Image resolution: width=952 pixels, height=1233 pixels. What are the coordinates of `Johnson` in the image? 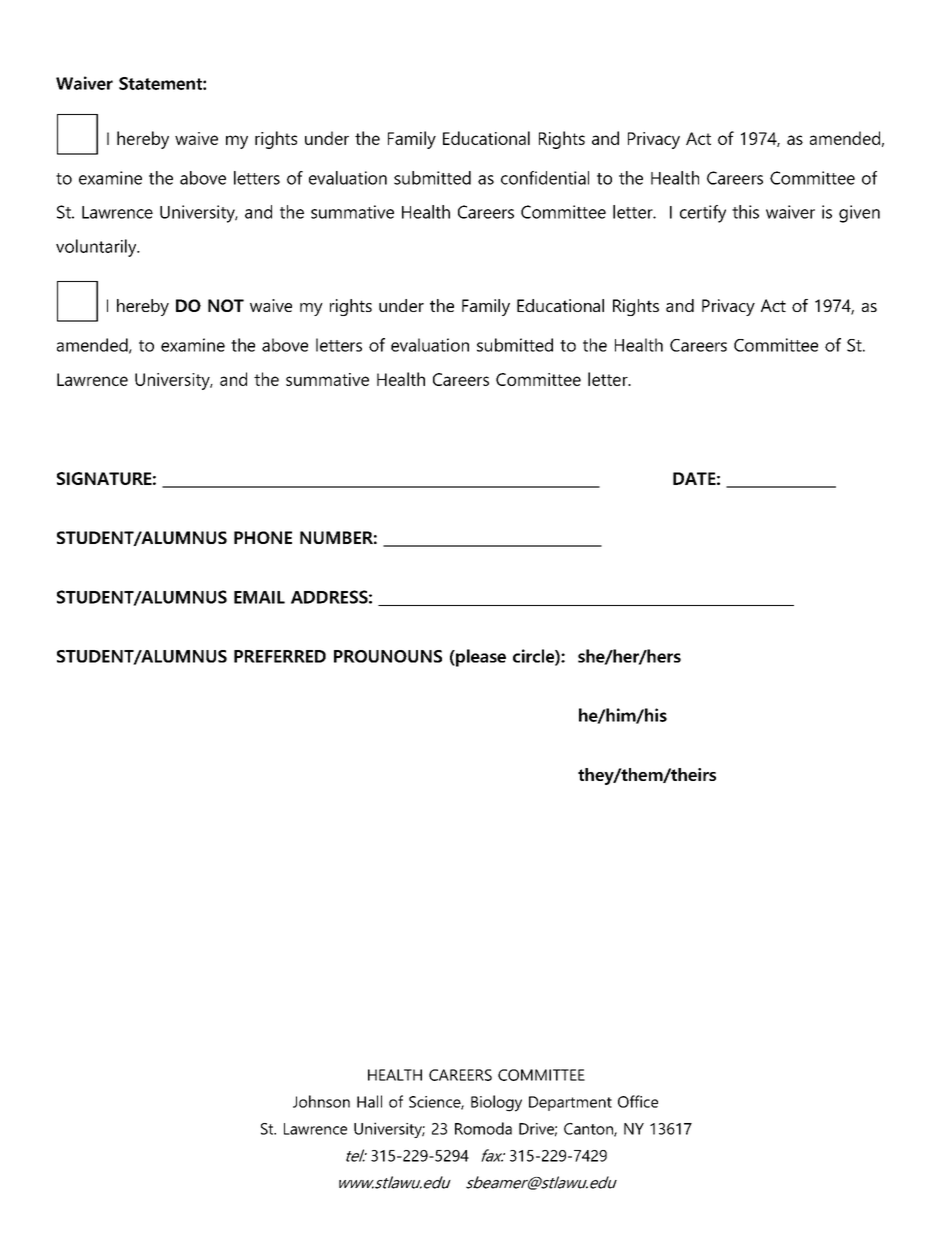 It's located at (321, 1101).
